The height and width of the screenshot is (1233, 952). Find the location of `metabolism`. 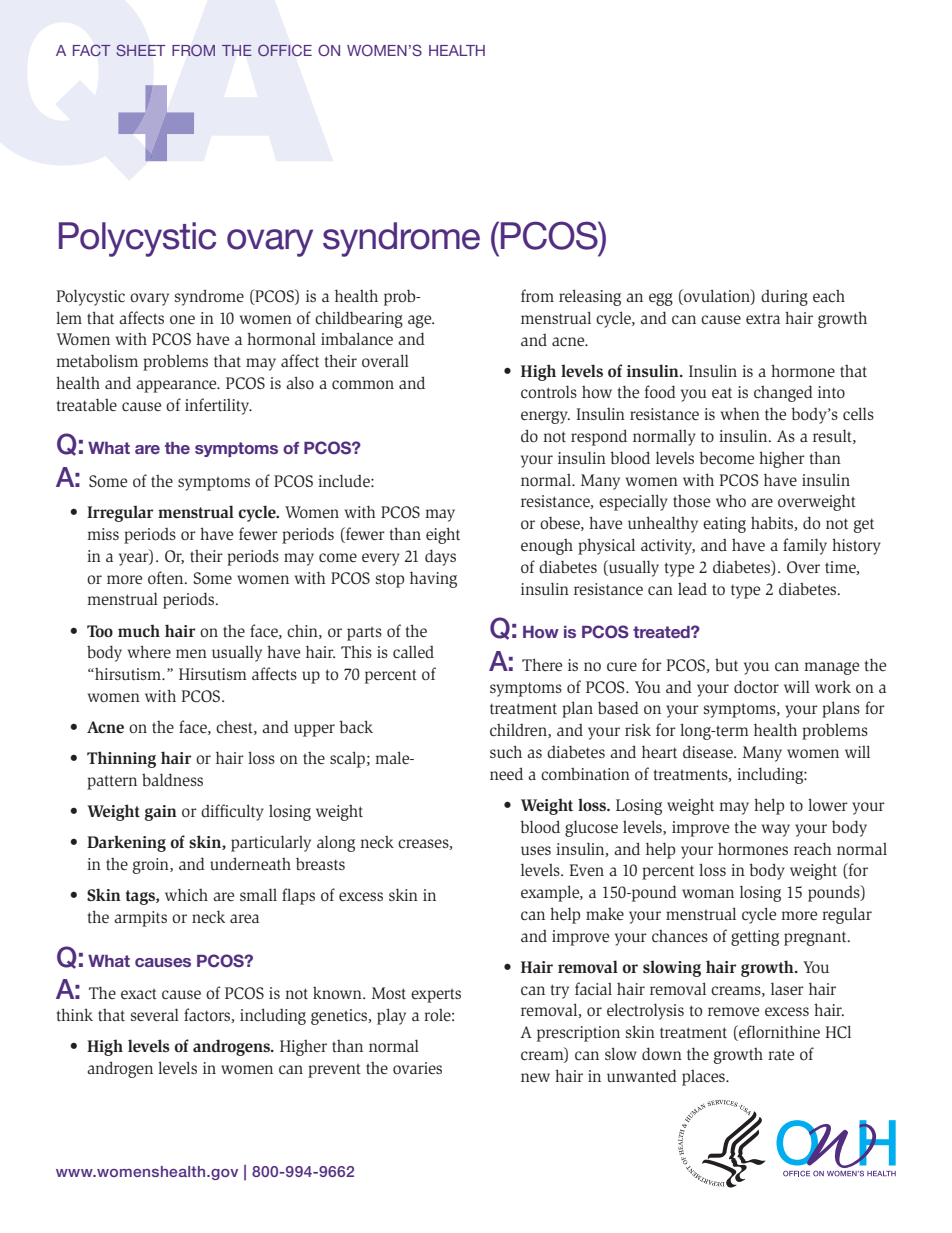

metabolism is located at coordinates (97, 360).
